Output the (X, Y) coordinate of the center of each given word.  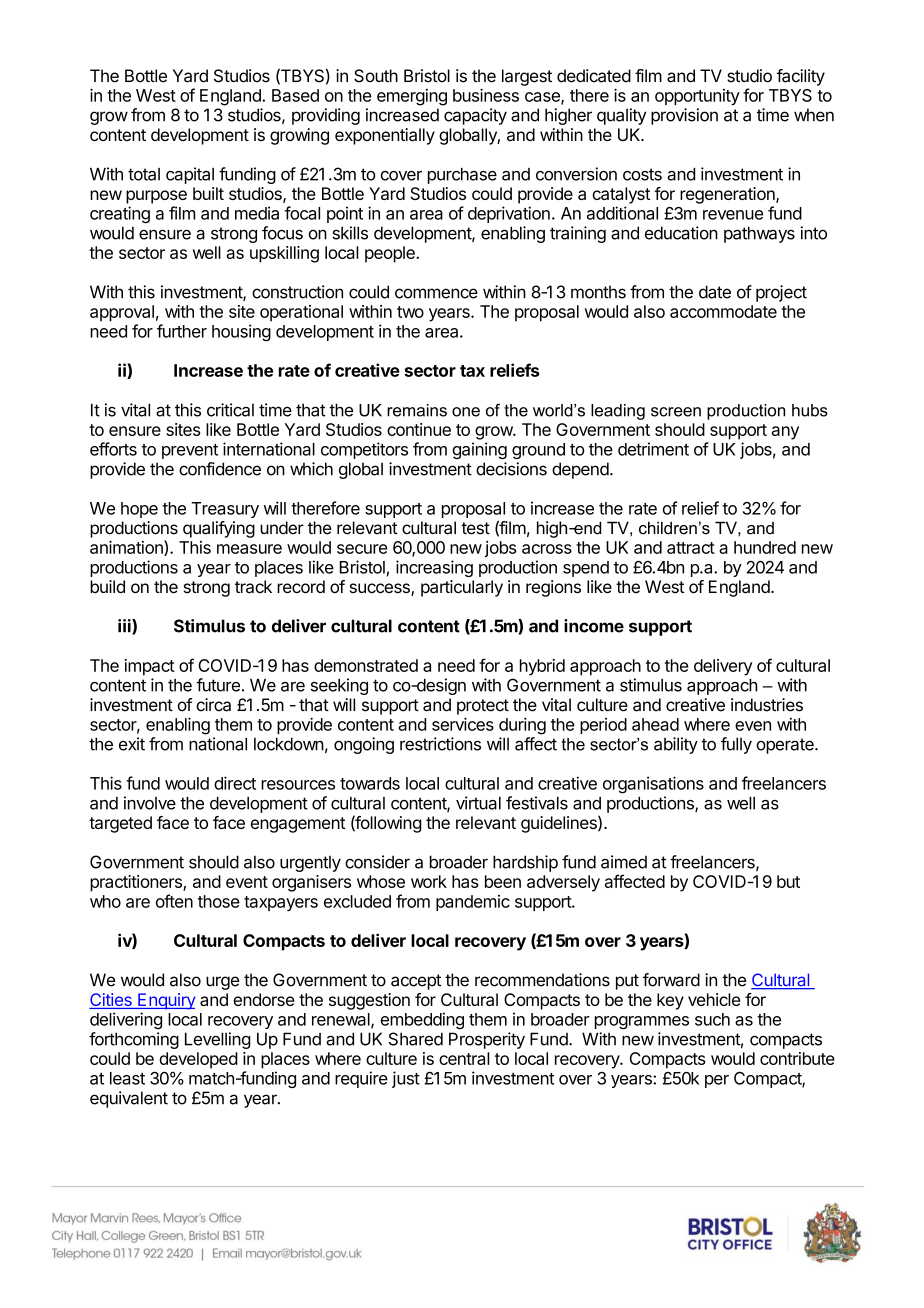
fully (736, 745)
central (464, 1058)
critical (230, 410)
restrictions (440, 744)
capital (190, 175)
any (785, 433)
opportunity (697, 97)
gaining (479, 450)
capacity (475, 116)
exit (132, 744)
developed (198, 1060)
